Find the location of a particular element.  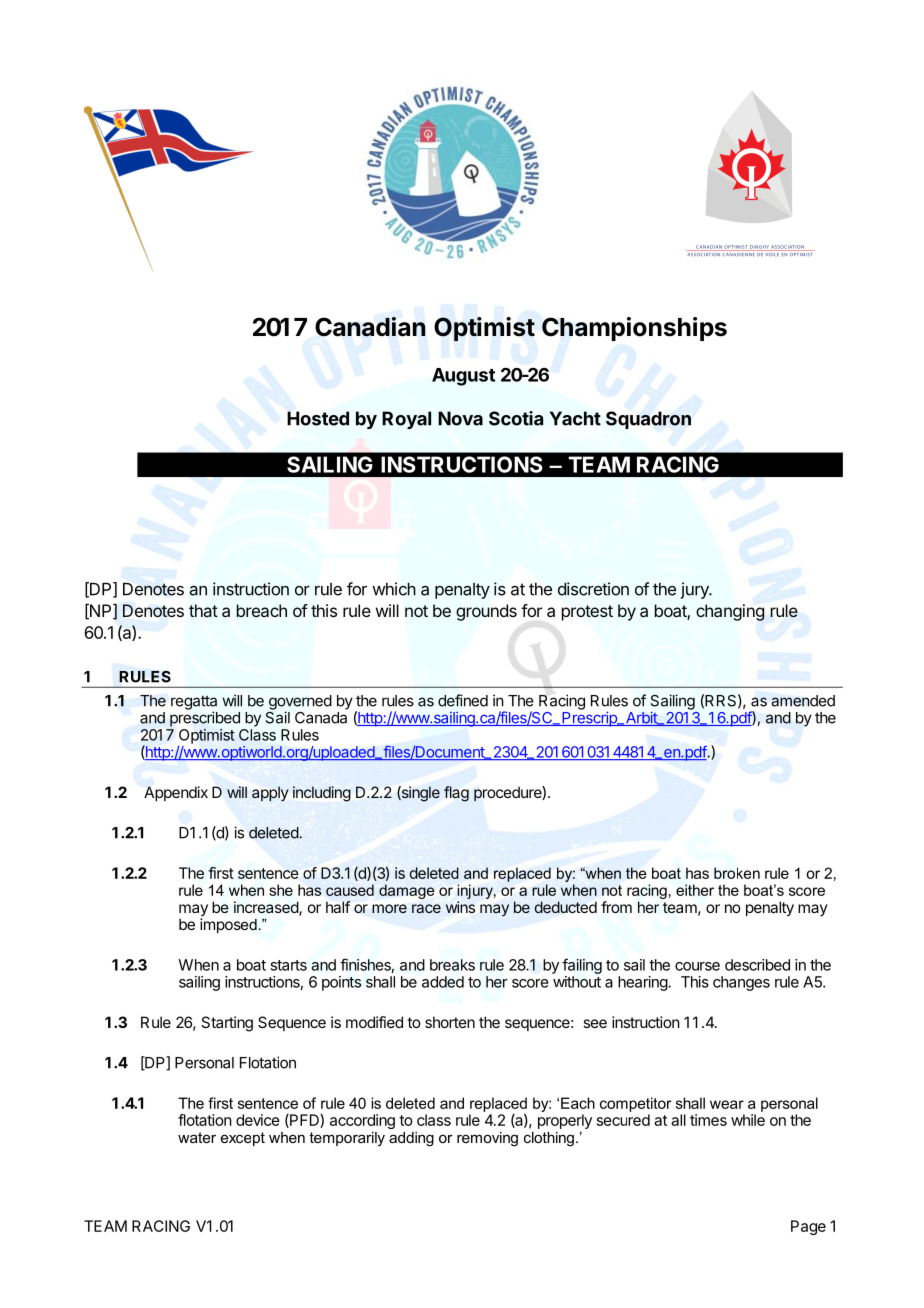

grounds is located at coordinates (486, 612).
